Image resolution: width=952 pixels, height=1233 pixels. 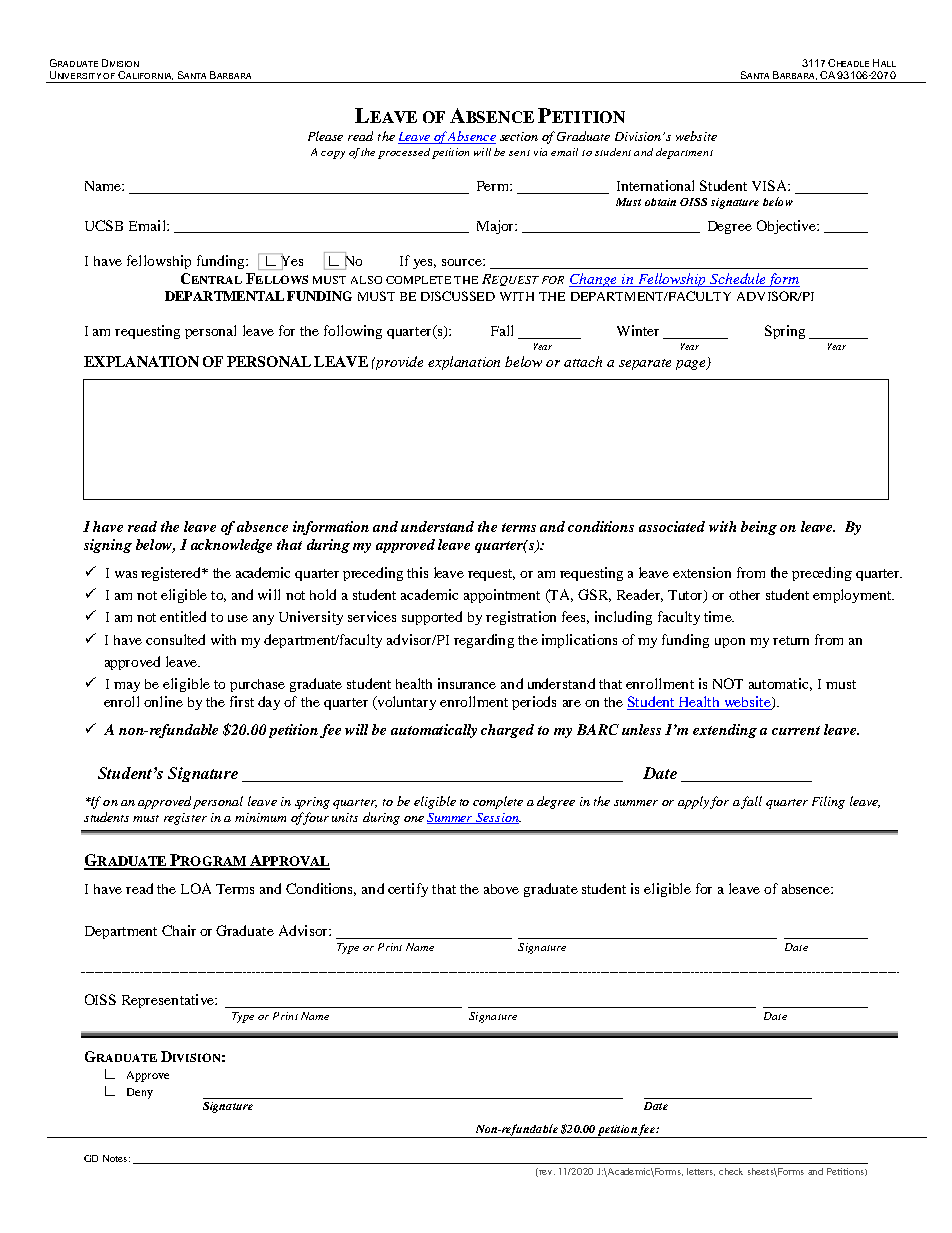 I want to click on International, so click(x=655, y=185).
